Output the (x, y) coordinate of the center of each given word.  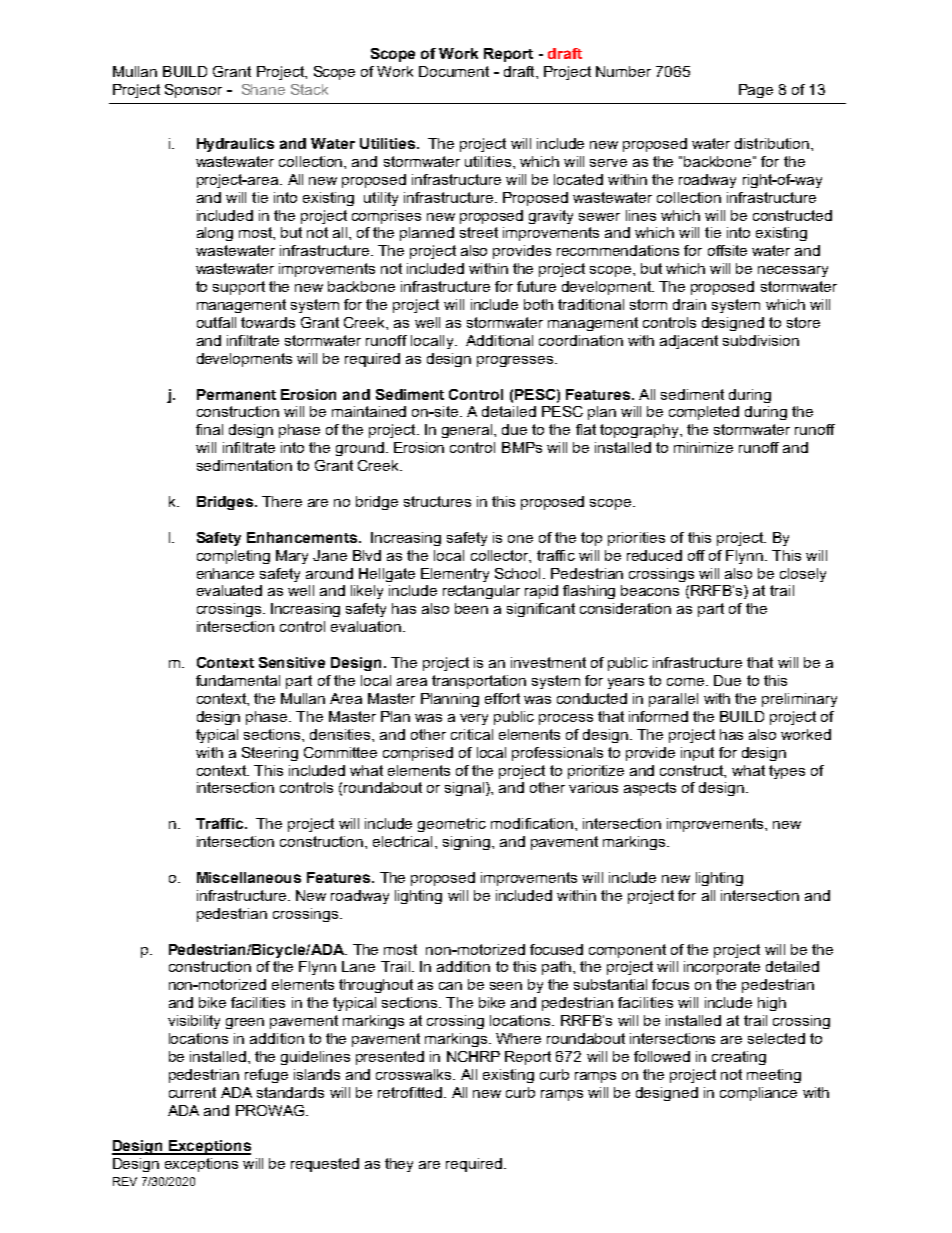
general (468, 431)
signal (466, 789)
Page (756, 91)
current (192, 1092)
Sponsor (193, 91)
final (209, 429)
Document (454, 71)
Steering (270, 754)
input (697, 754)
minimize (703, 447)
